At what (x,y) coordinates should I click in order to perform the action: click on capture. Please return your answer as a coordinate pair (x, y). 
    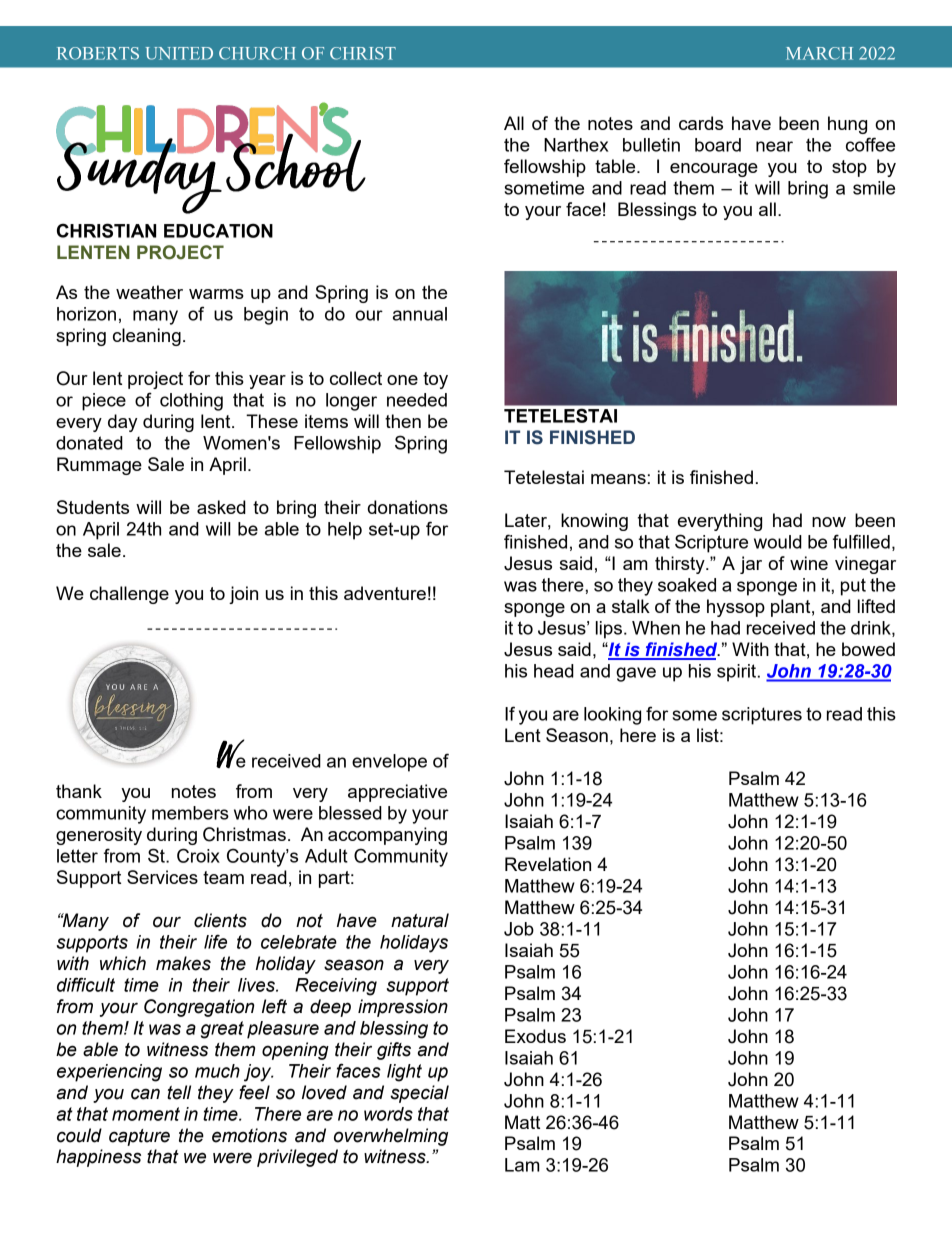
    Looking at the image, I should click on (139, 1137).
